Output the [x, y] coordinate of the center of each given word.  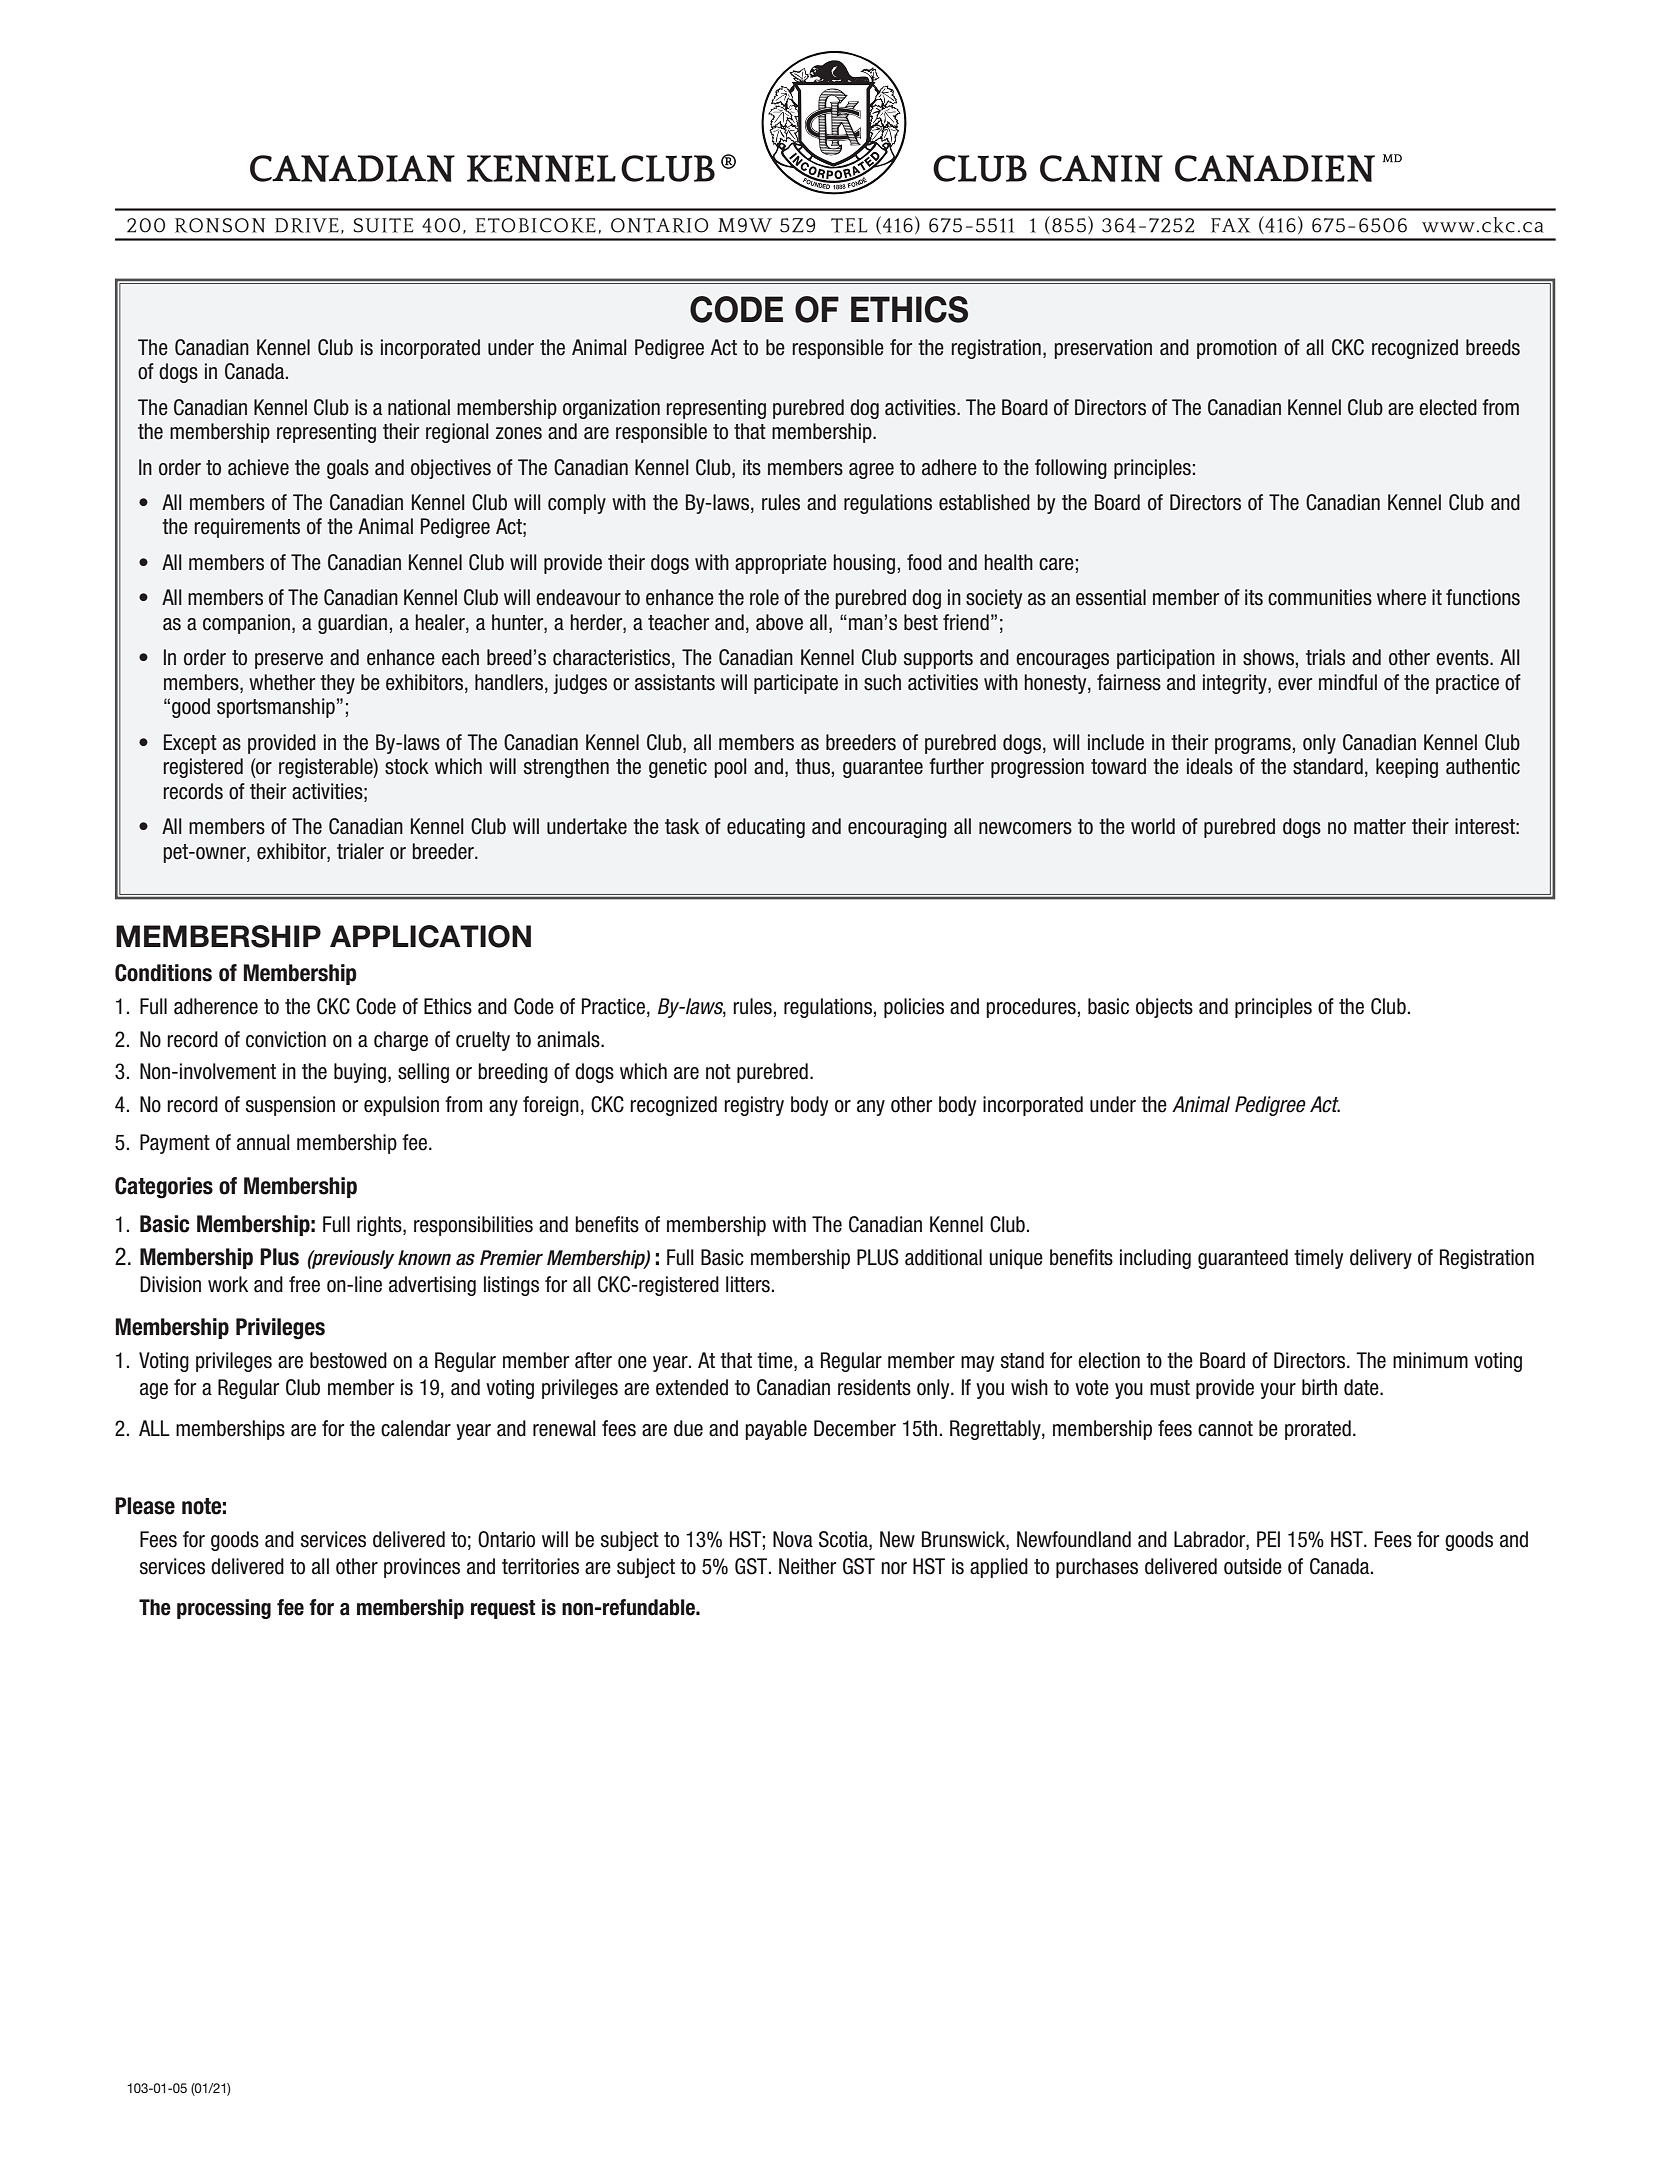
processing [224, 1609]
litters [748, 1284]
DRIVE [307, 225]
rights [380, 1226]
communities [1320, 597]
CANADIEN [1275, 168]
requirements [247, 528]
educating [766, 828]
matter [1380, 827]
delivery [1381, 1259]
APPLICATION [430, 936]
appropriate [781, 564]
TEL [849, 225]
